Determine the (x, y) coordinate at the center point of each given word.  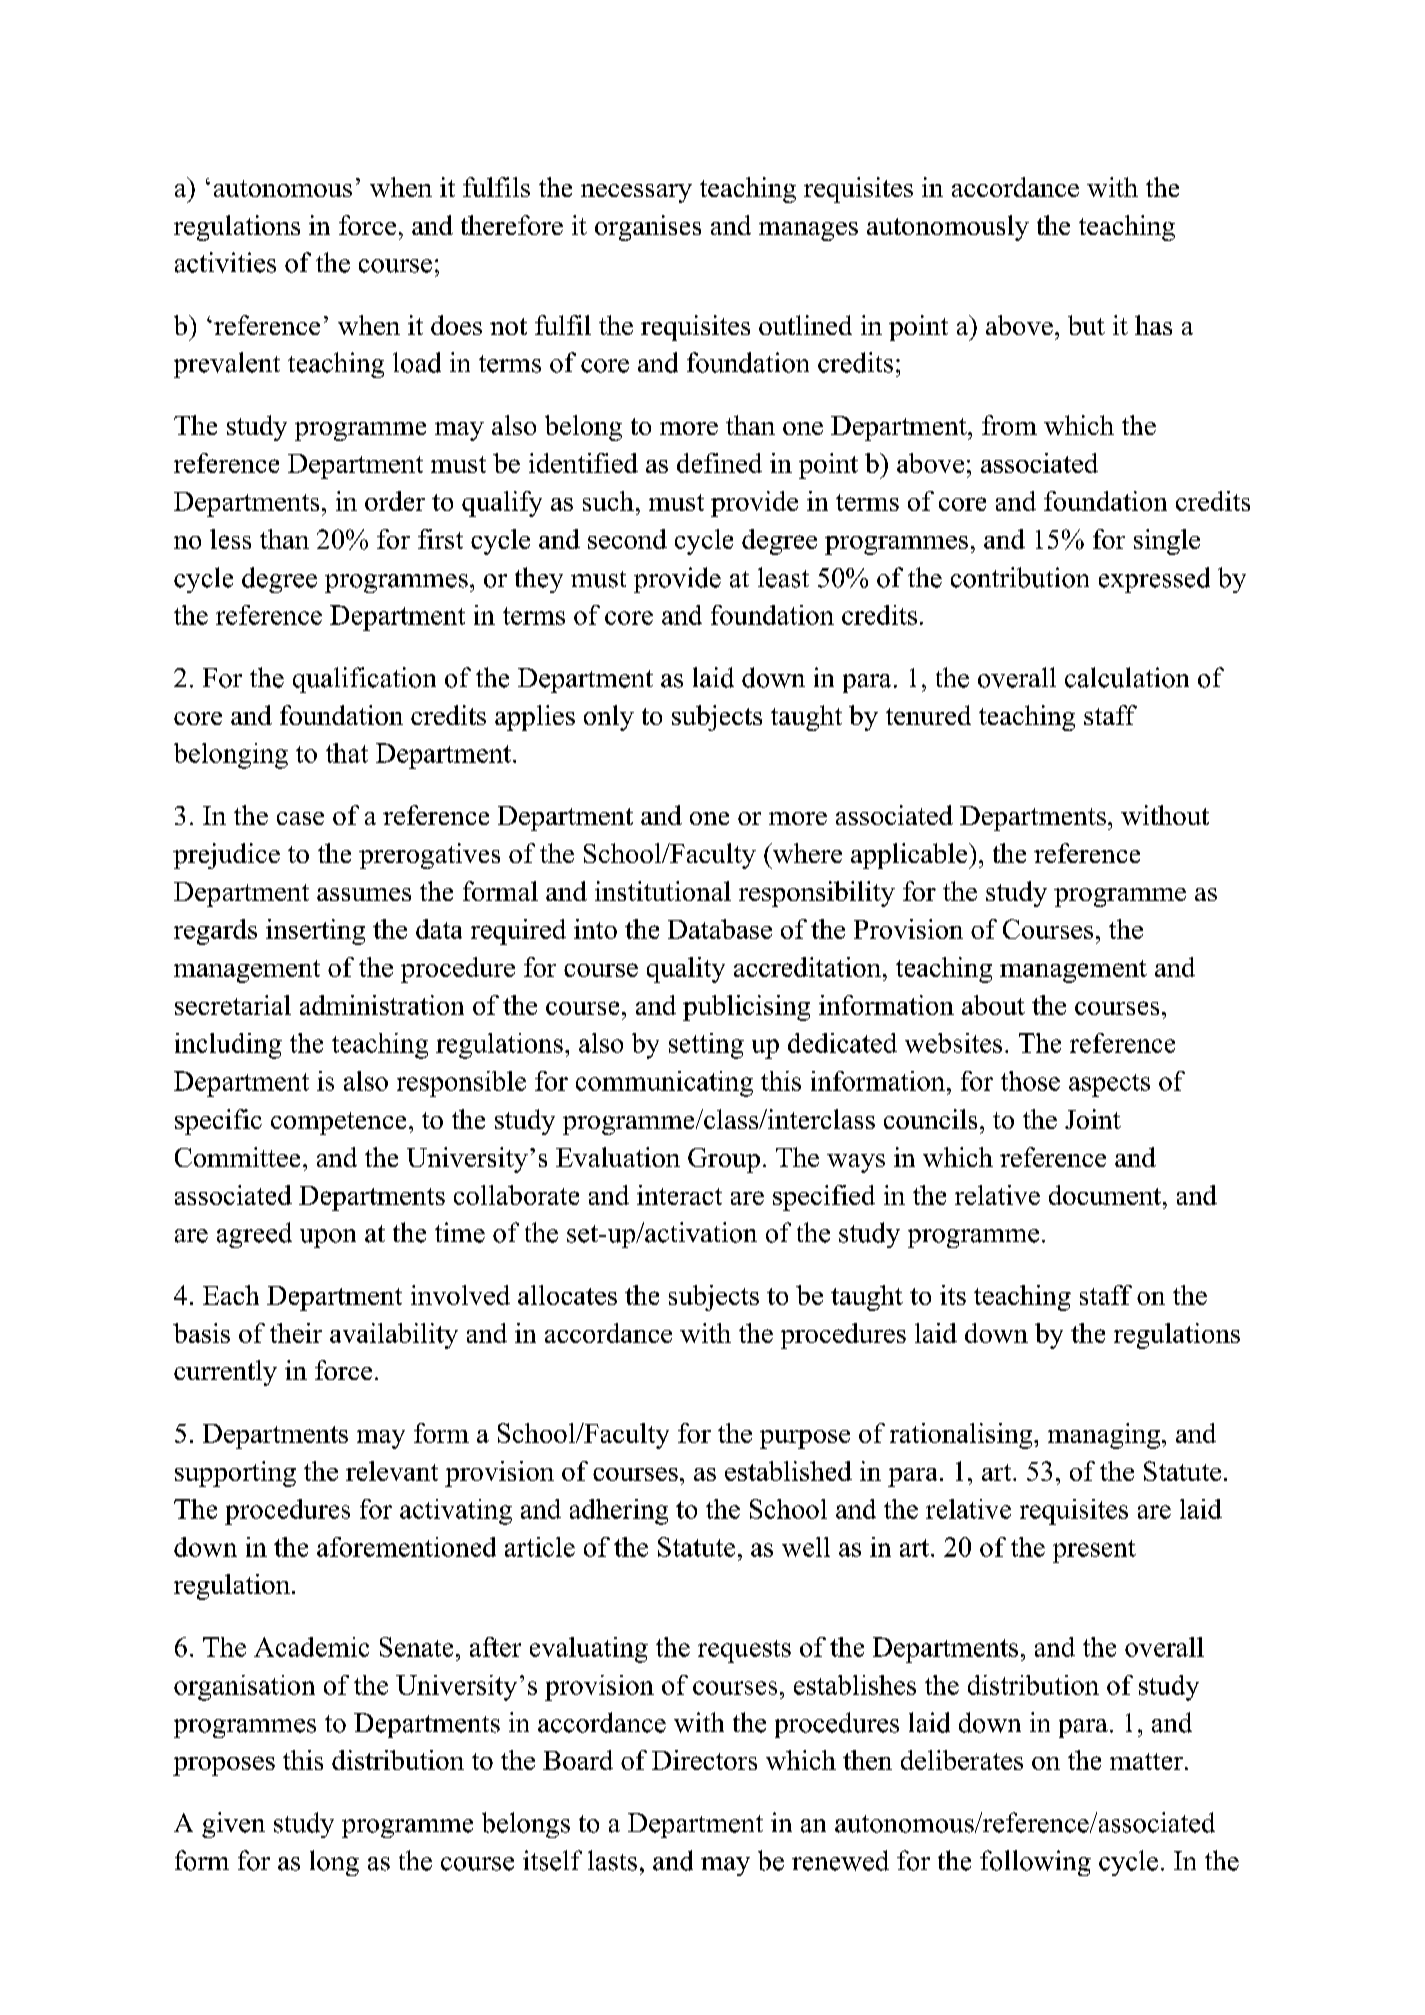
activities (225, 262)
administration (382, 1005)
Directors (704, 1760)
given (233, 1825)
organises (648, 228)
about (993, 1005)
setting (706, 1046)
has (1153, 325)
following (1035, 1863)
